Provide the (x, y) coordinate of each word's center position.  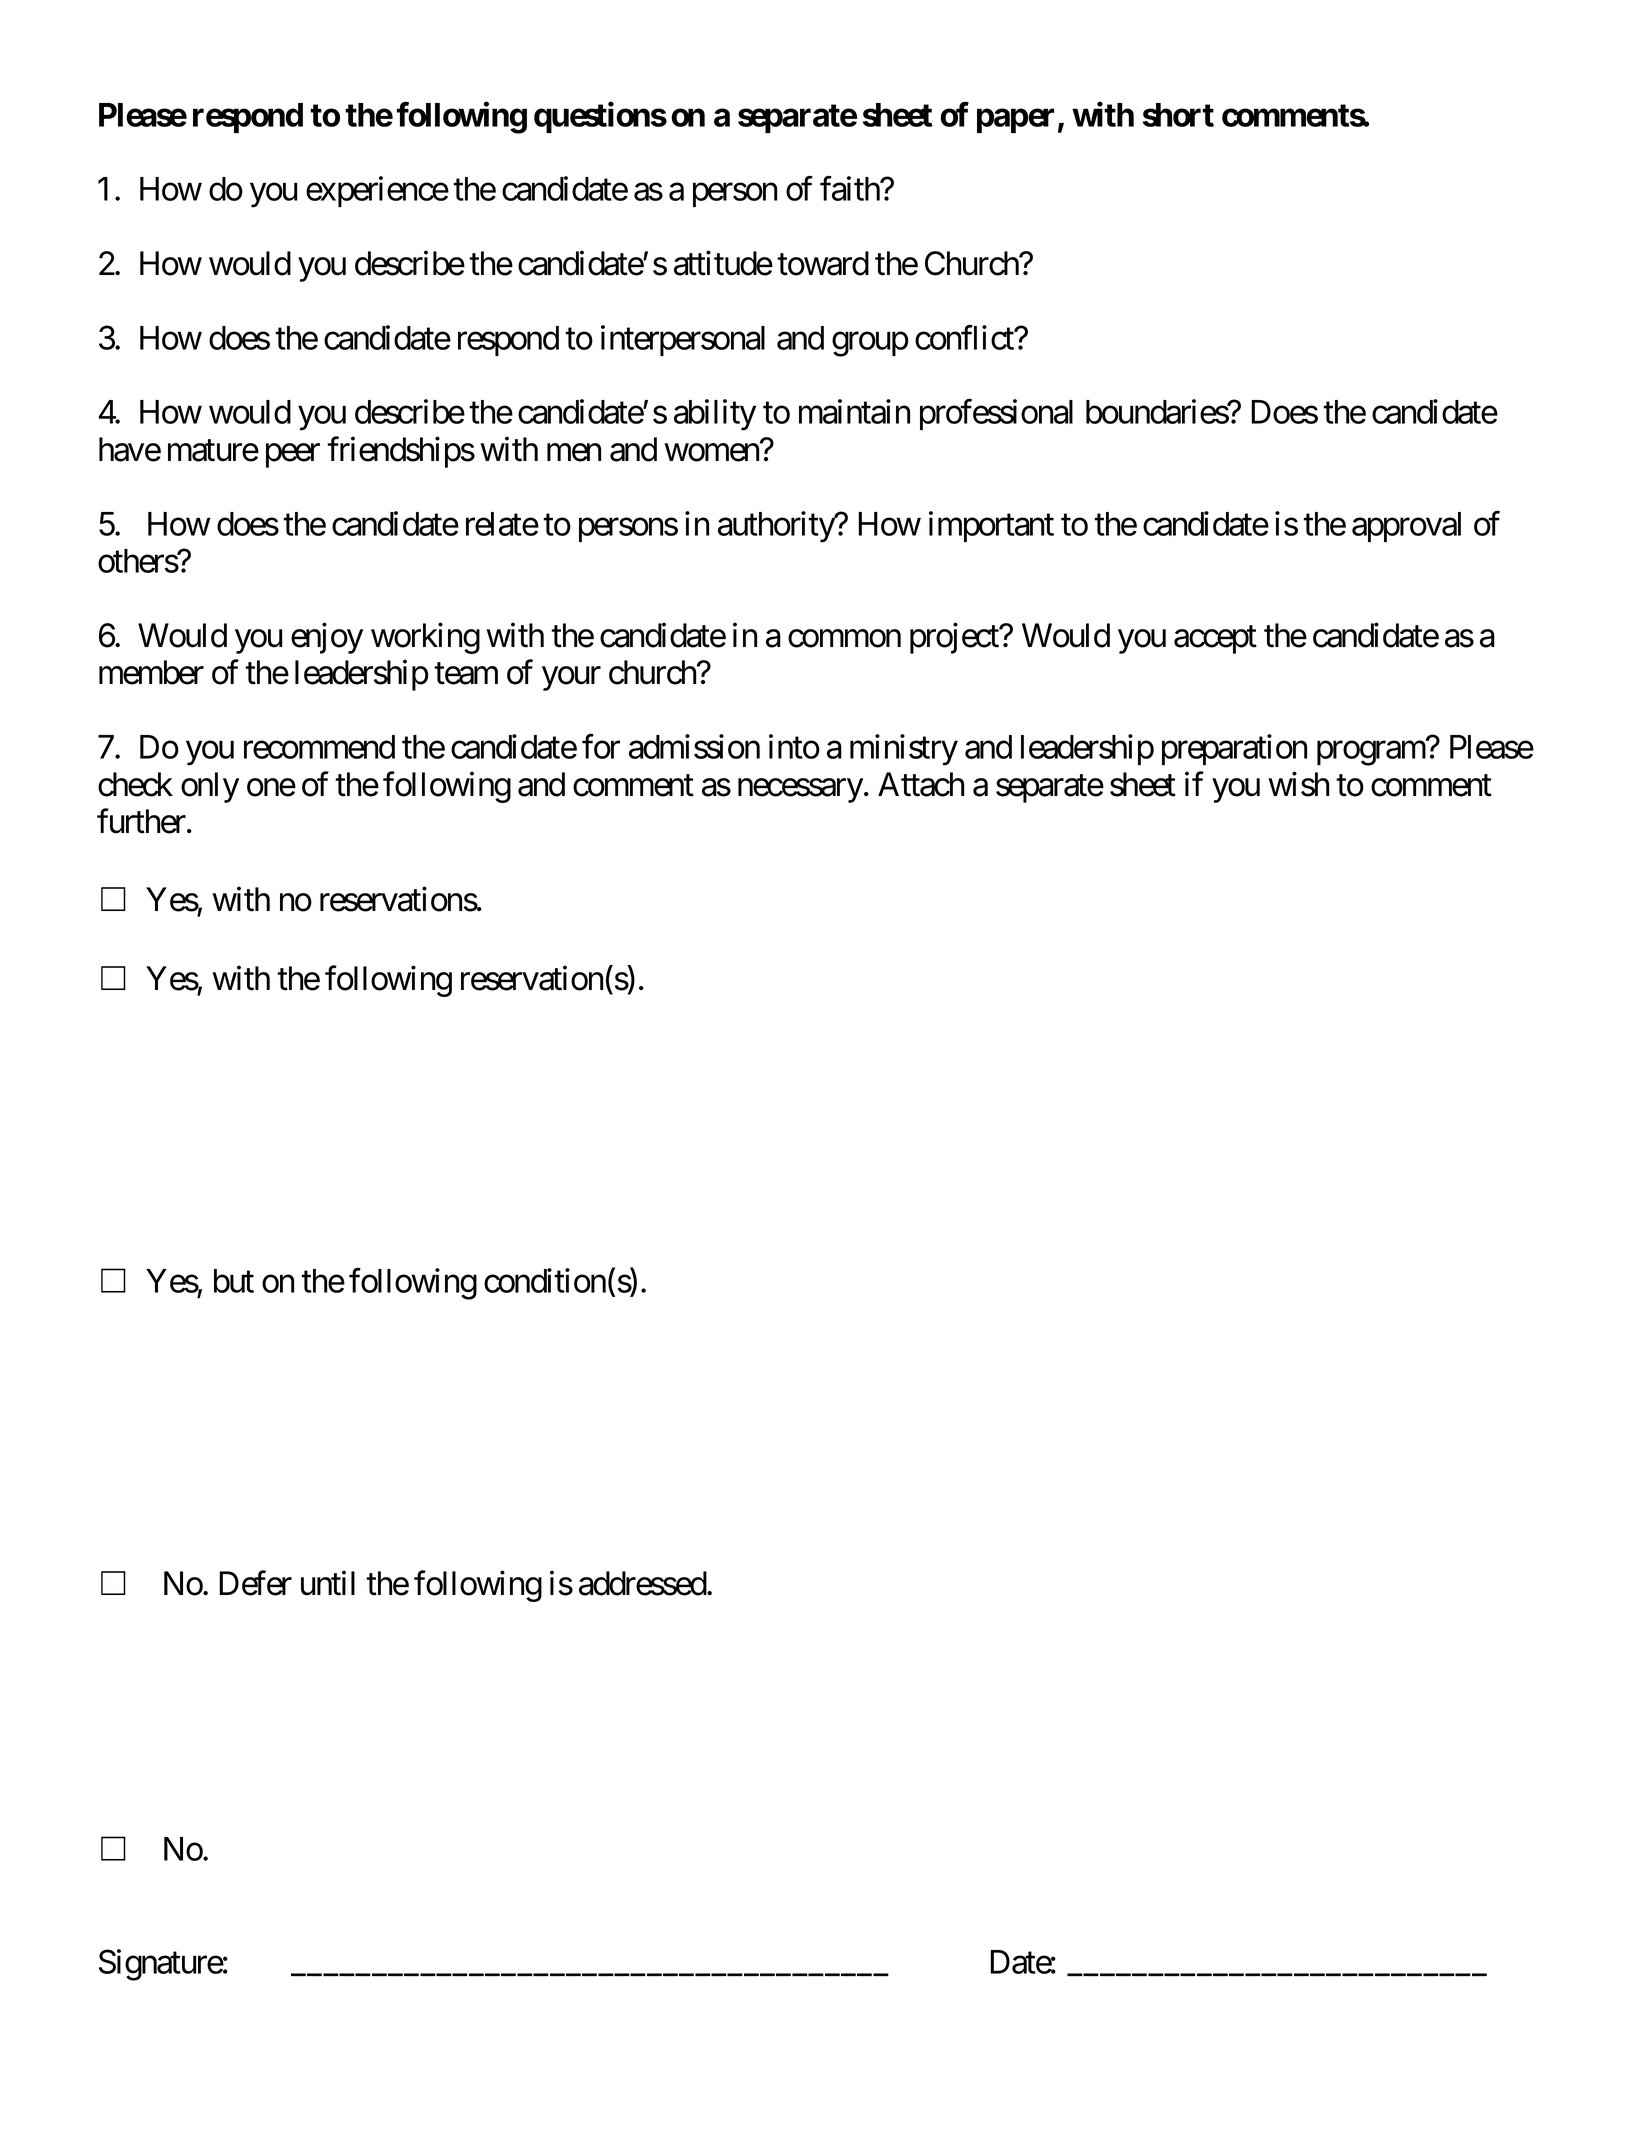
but (234, 1281)
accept (1215, 640)
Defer (255, 1583)
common (844, 639)
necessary (800, 791)
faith (850, 188)
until (328, 1583)
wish (1298, 784)
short (1178, 115)
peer (293, 456)
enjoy (327, 638)
